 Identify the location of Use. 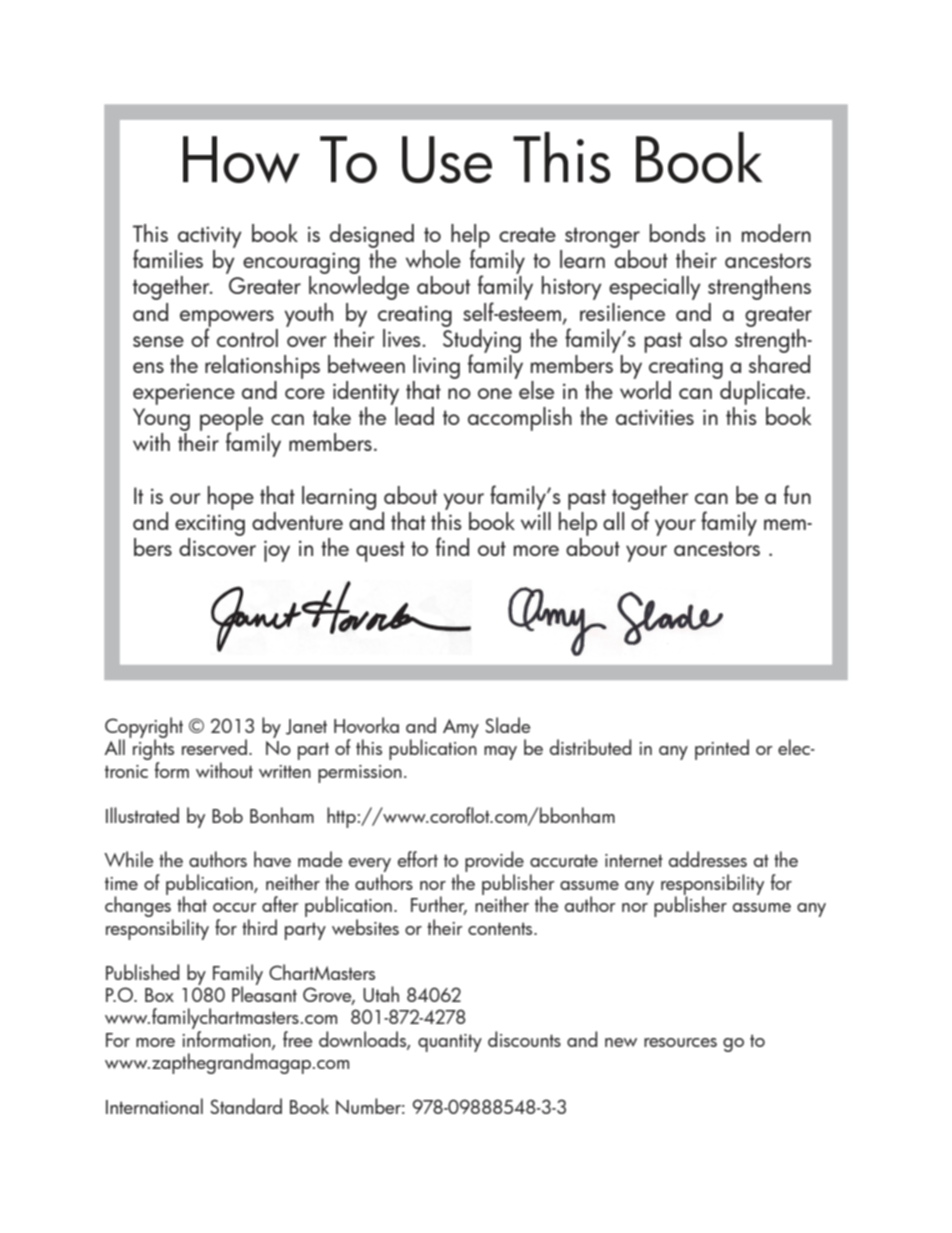
(447, 159).
